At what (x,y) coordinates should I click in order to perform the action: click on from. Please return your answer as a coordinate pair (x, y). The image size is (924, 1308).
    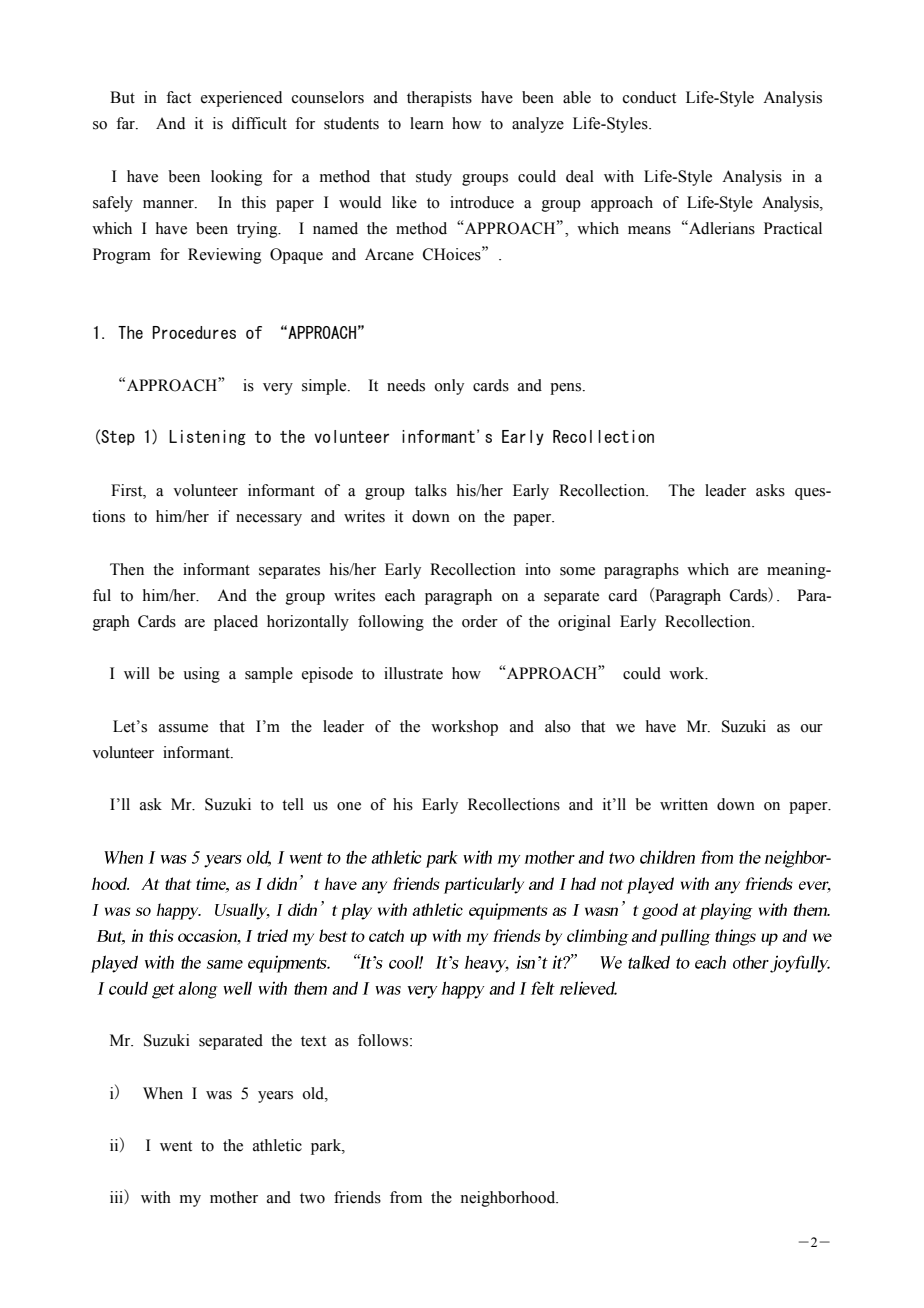
    Looking at the image, I should click on (406, 1197).
